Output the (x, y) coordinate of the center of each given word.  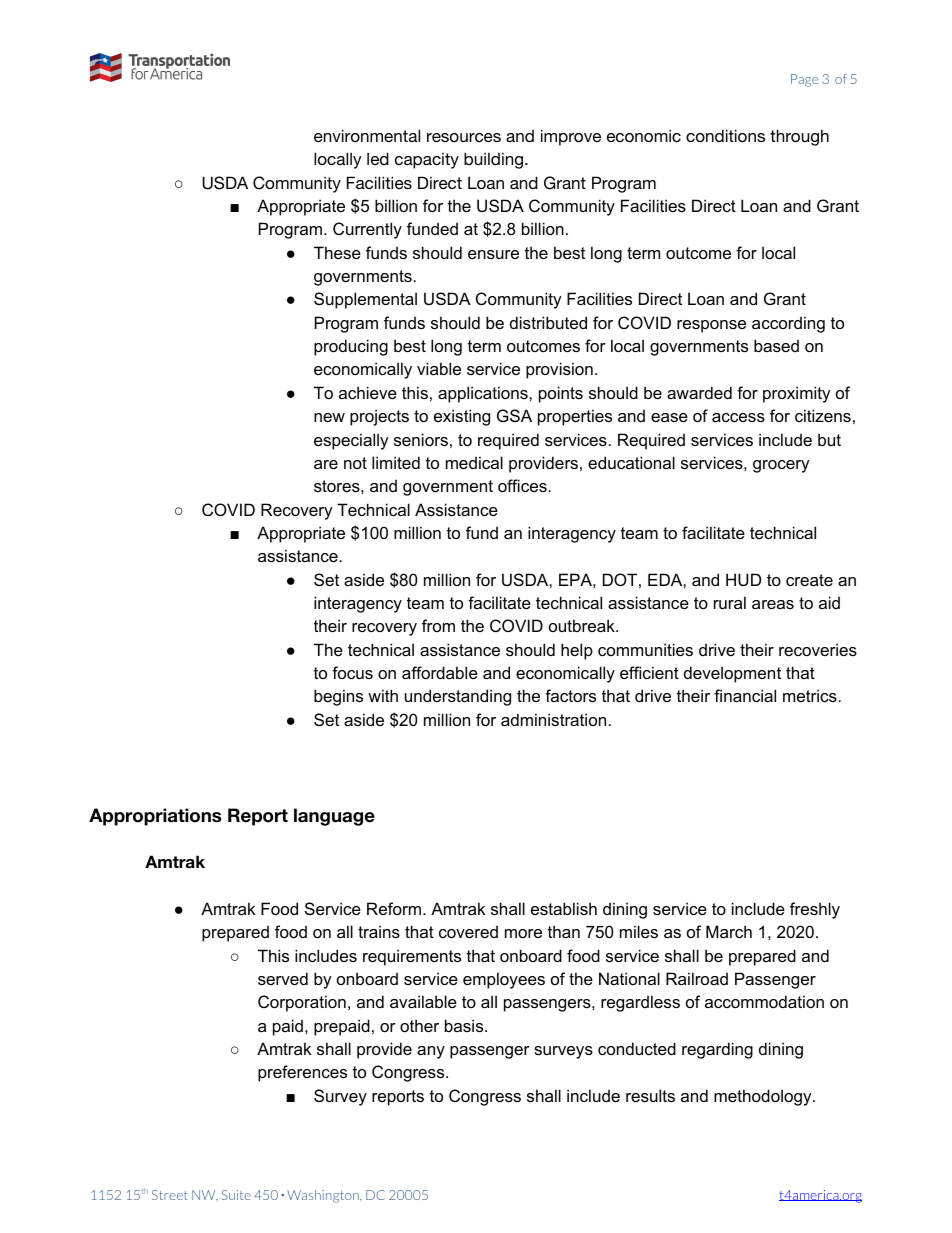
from (438, 625)
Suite (236, 1195)
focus (352, 672)
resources (464, 137)
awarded (699, 392)
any (431, 1052)
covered (468, 931)
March (729, 931)
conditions (725, 135)
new (329, 417)
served (283, 978)
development (732, 674)
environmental (367, 135)
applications (484, 394)
